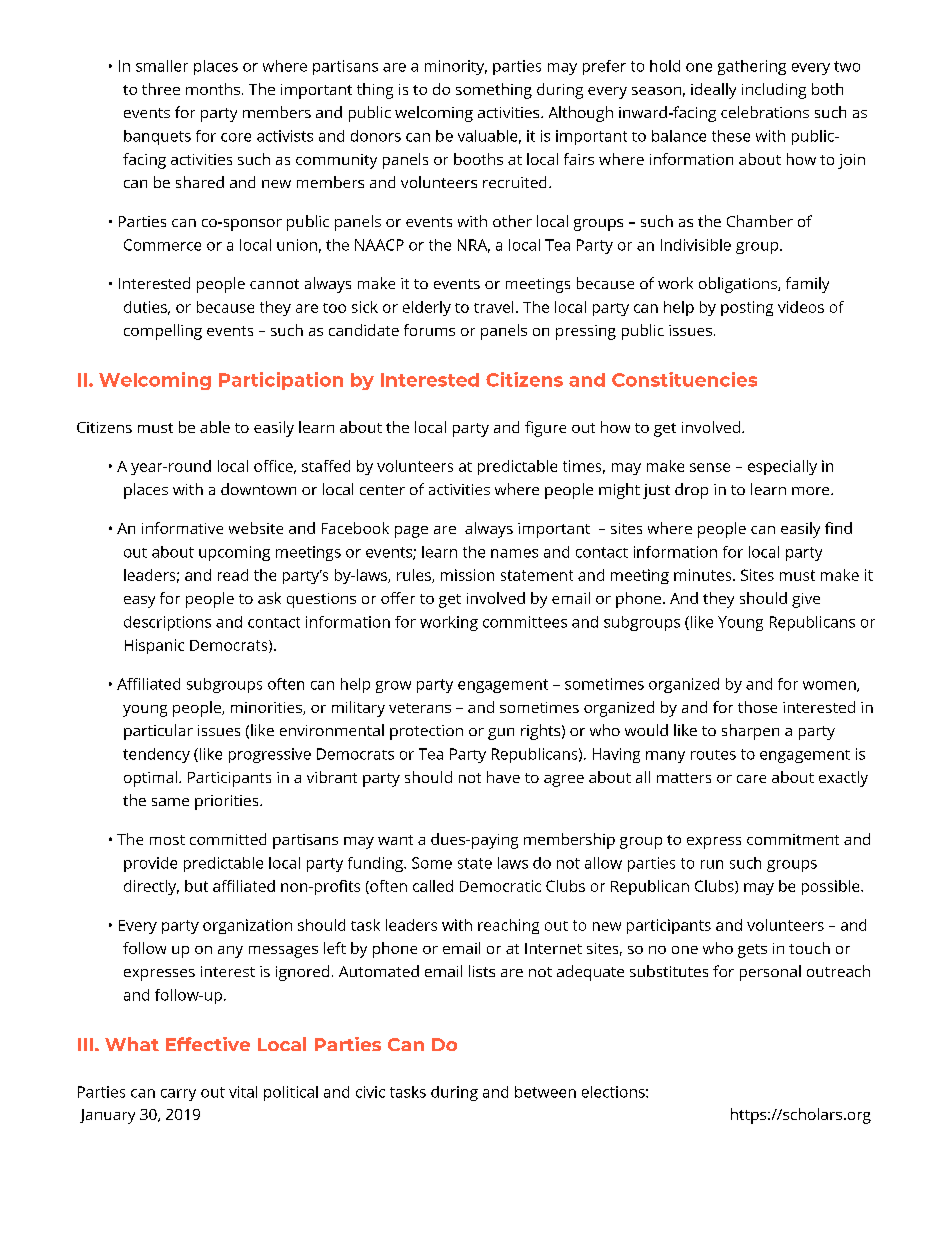  I want to click on posting, so click(747, 308).
